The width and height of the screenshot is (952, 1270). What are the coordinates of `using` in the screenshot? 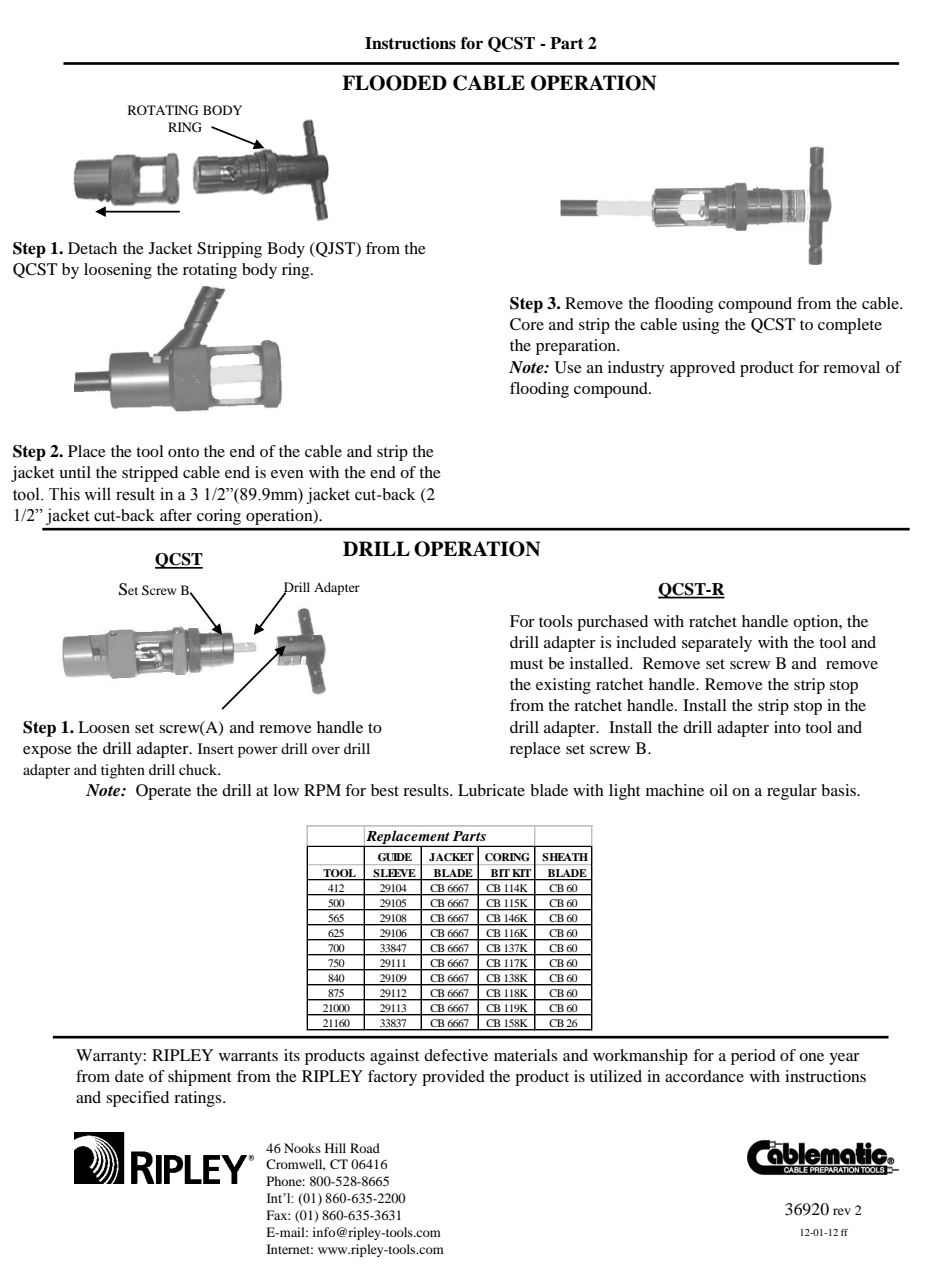 It's located at (700, 326).
